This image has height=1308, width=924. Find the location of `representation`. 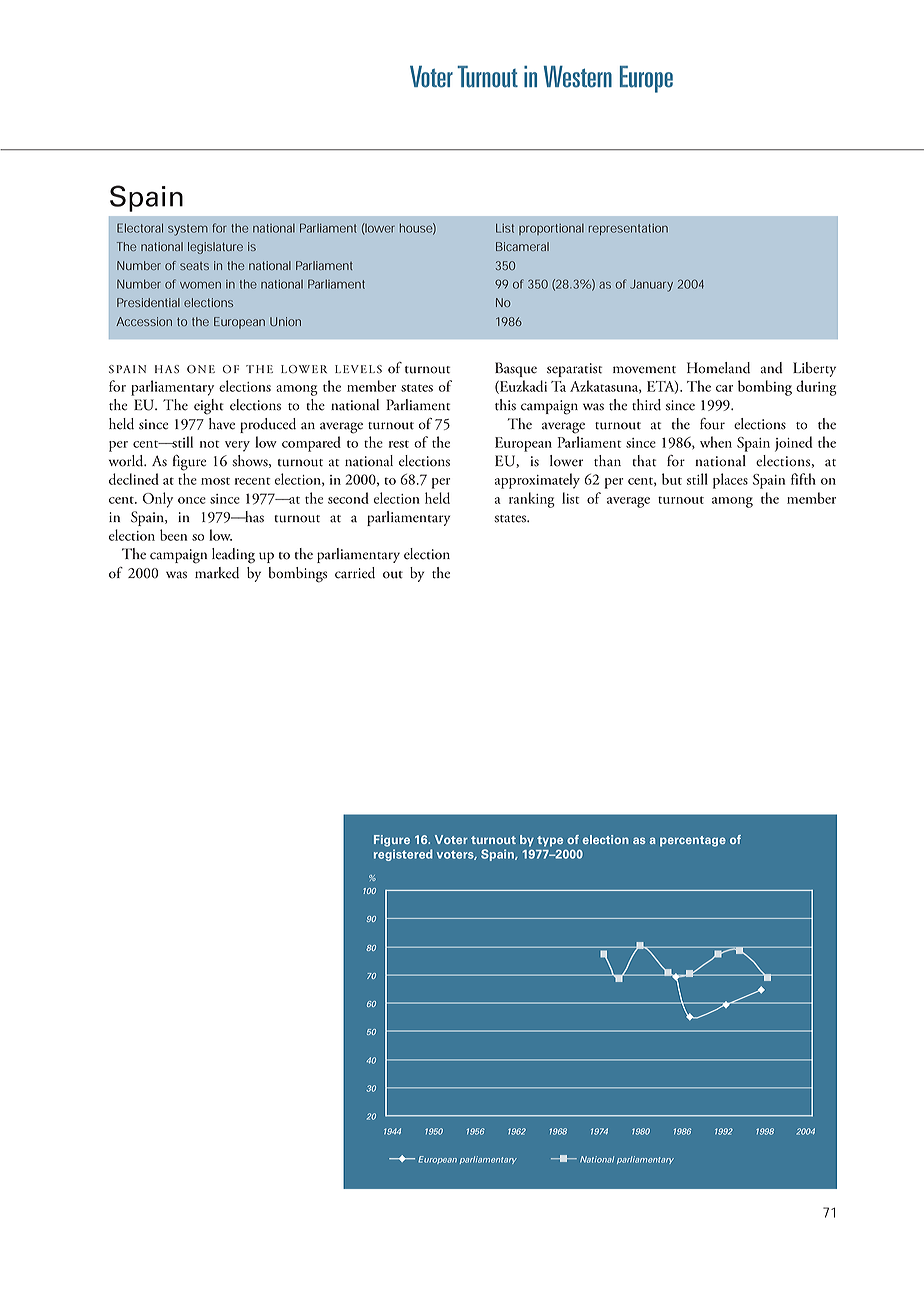

representation is located at coordinates (628, 229).
